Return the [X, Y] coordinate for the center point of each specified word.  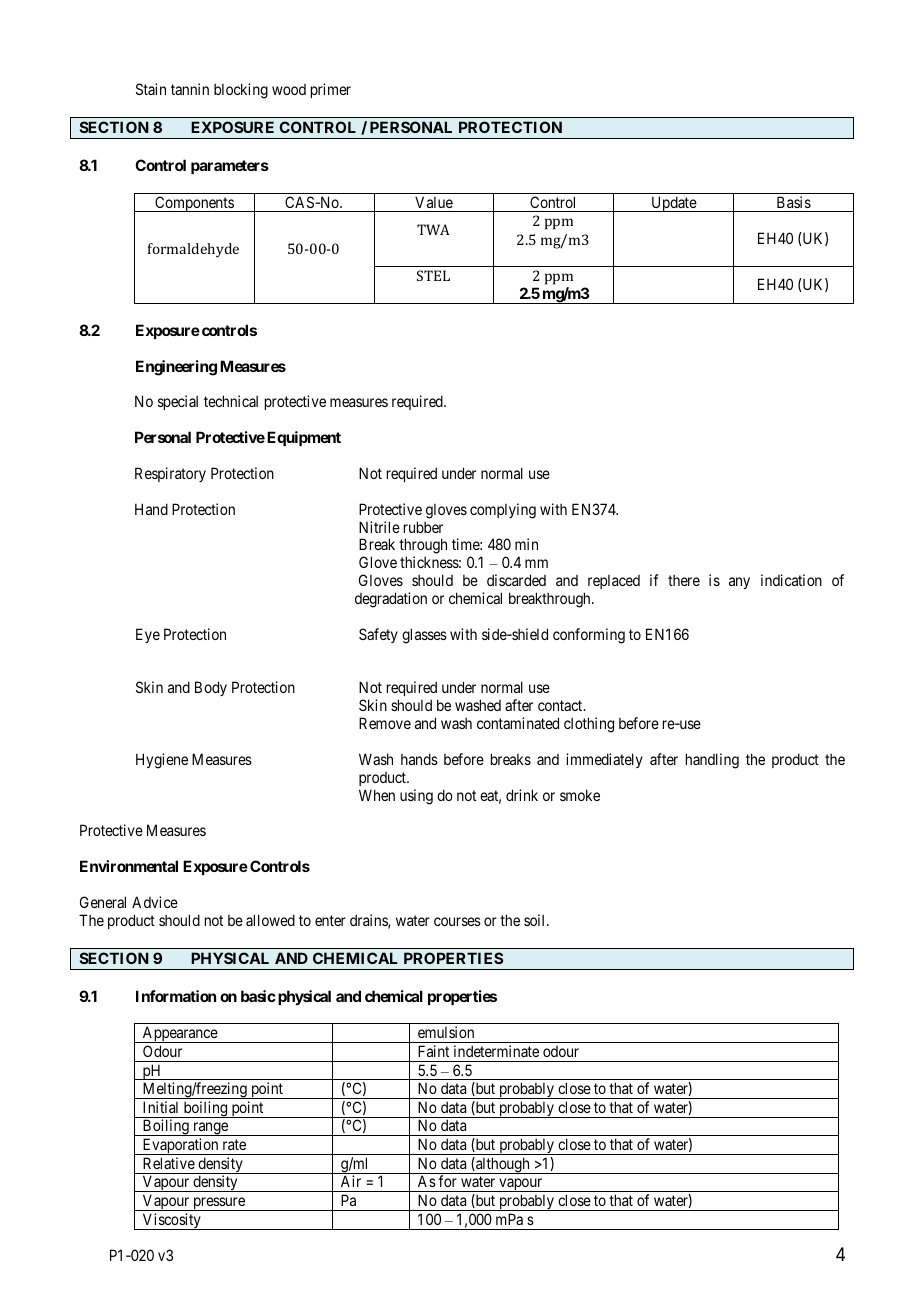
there [684, 580]
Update [673, 204]
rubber [423, 527]
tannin [190, 89]
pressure [219, 1204]
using [416, 797]
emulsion [446, 1032]
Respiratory [170, 474]
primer [331, 90]
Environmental [129, 866]
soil [536, 920]
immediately [604, 760]
